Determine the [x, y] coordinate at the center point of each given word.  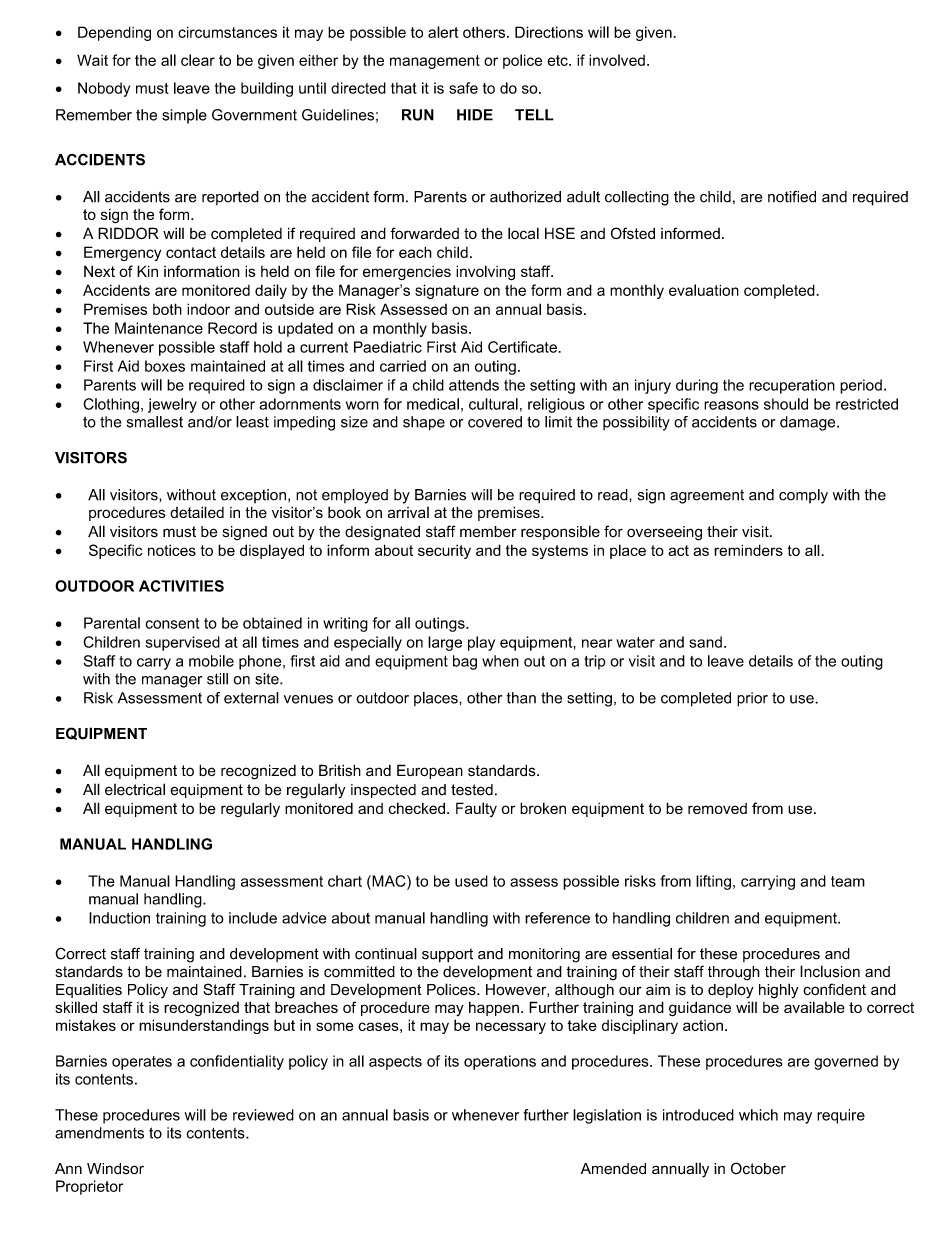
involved [617, 60]
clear [198, 60]
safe [463, 88]
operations [500, 1062]
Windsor [115, 1169]
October [758, 1168]
